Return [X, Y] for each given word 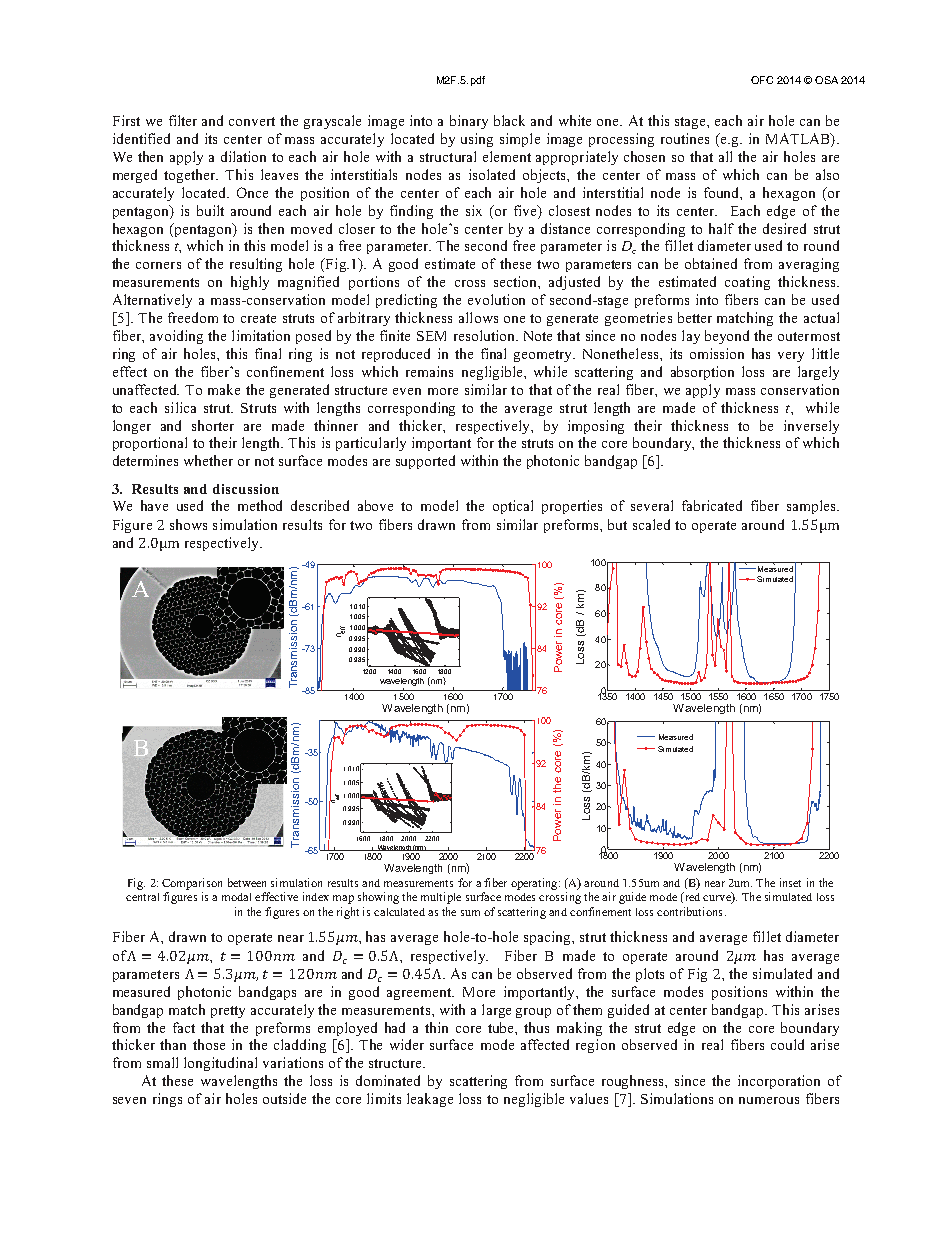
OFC [762, 80]
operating [535, 884]
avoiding [176, 337]
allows [478, 317]
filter [183, 120]
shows [188, 524]
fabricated [712, 505]
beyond [727, 337]
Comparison [192, 884]
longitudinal [220, 1064]
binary [469, 122]
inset [790, 882]
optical [513, 507]
